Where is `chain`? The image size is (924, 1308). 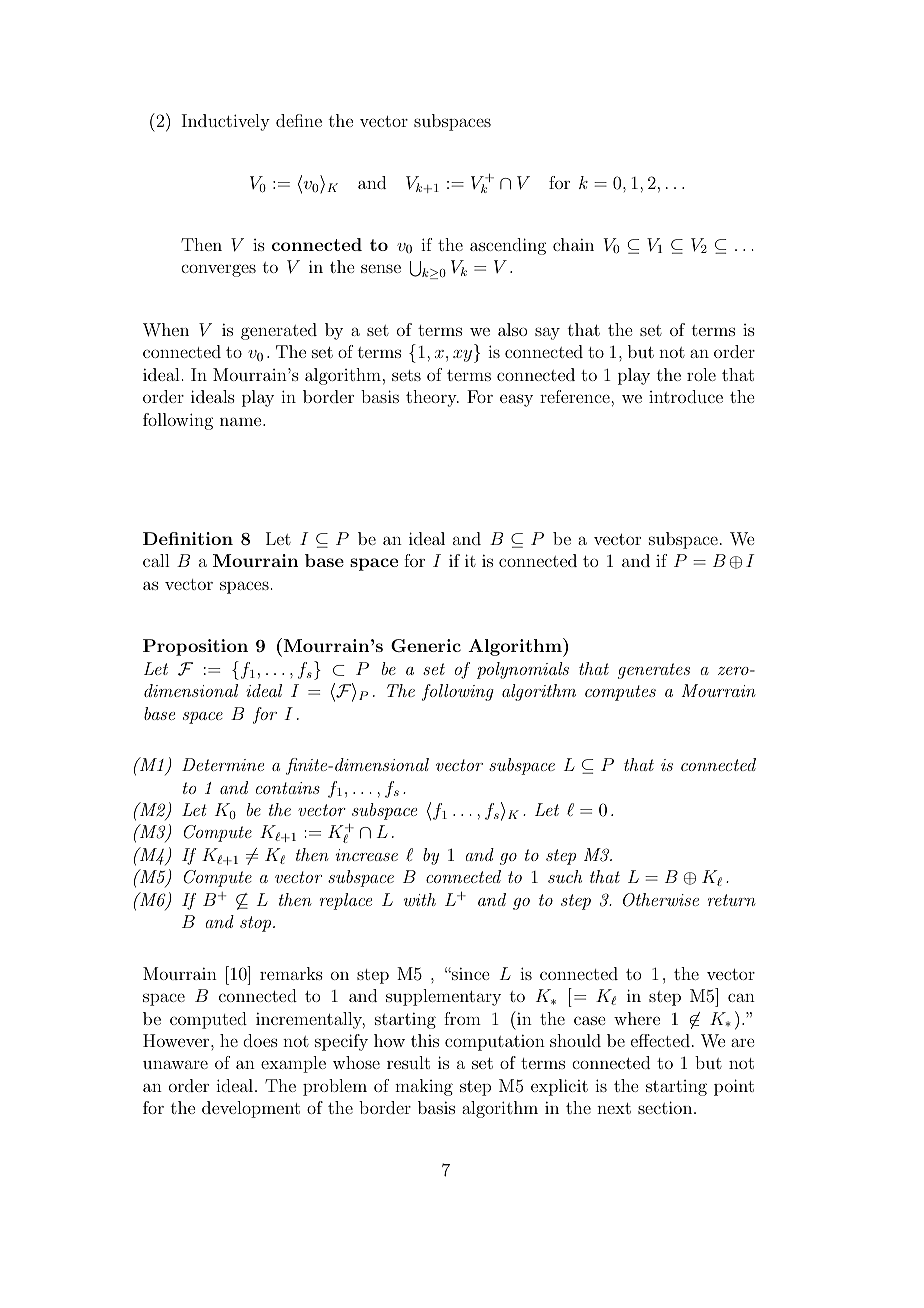 chain is located at coordinates (573, 244).
